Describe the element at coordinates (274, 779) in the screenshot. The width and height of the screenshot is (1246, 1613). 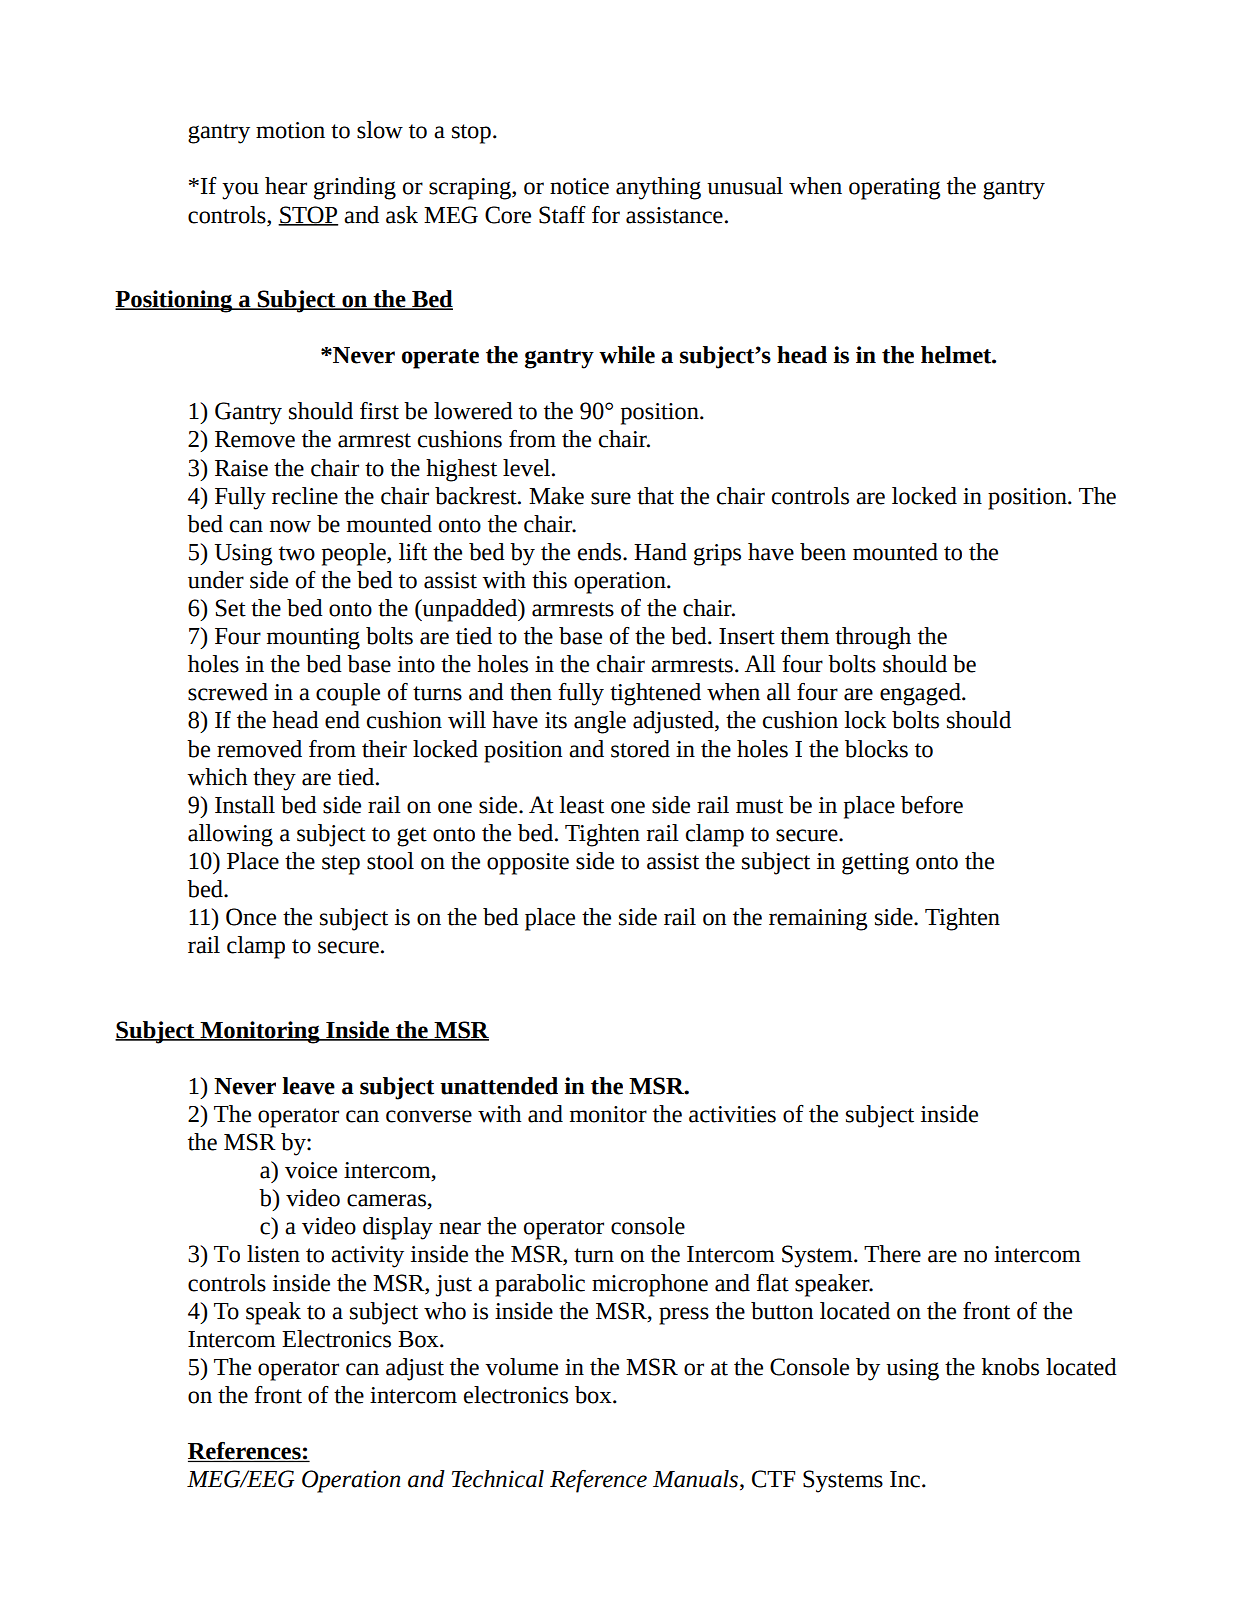
I see `they` at that location.
